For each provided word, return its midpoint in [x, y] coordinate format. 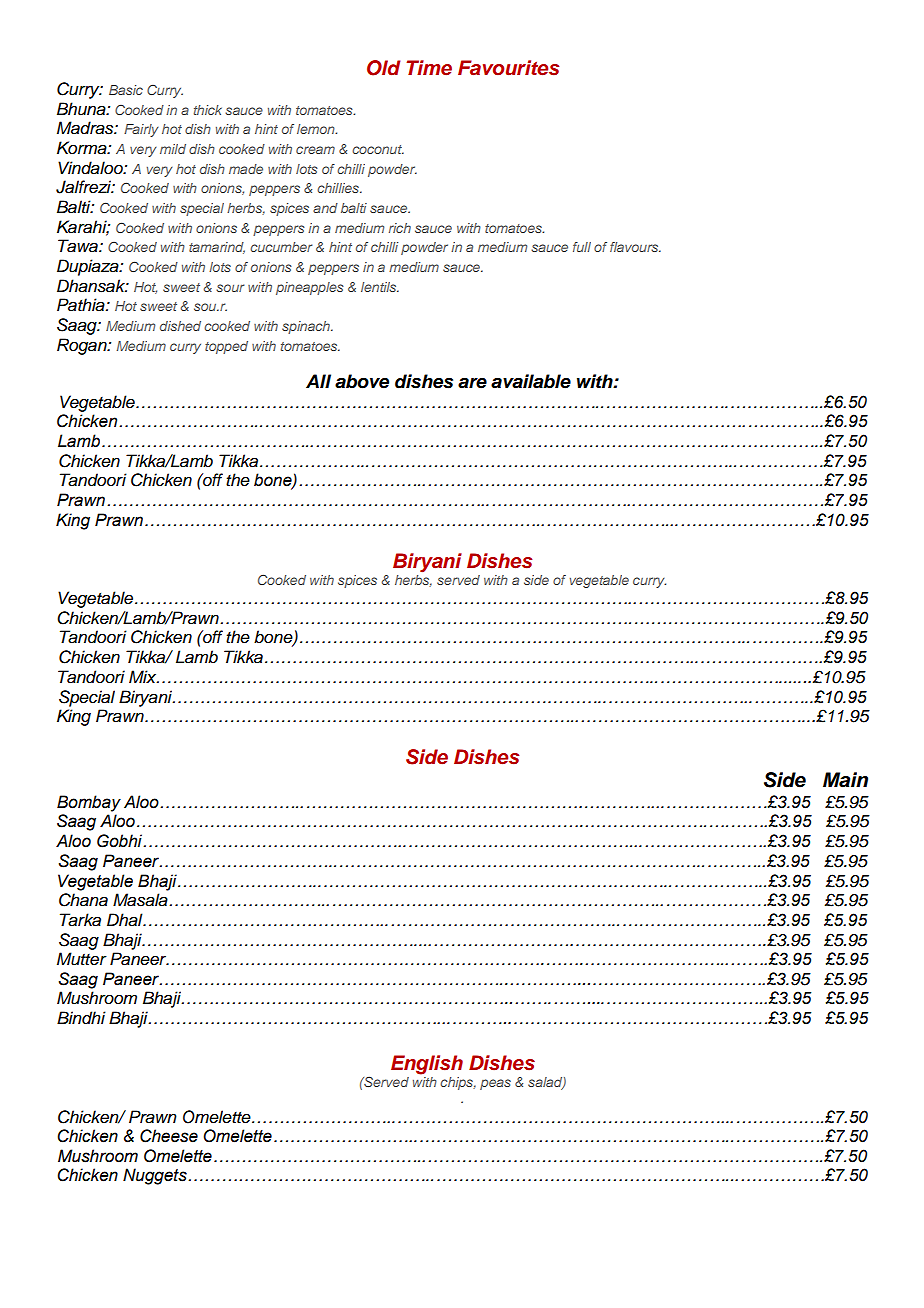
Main [845, 780]
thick [208, 110]
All [318, 381]
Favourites [508, 68]
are [472, 383]
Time [429, 68]
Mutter [82, 959]
